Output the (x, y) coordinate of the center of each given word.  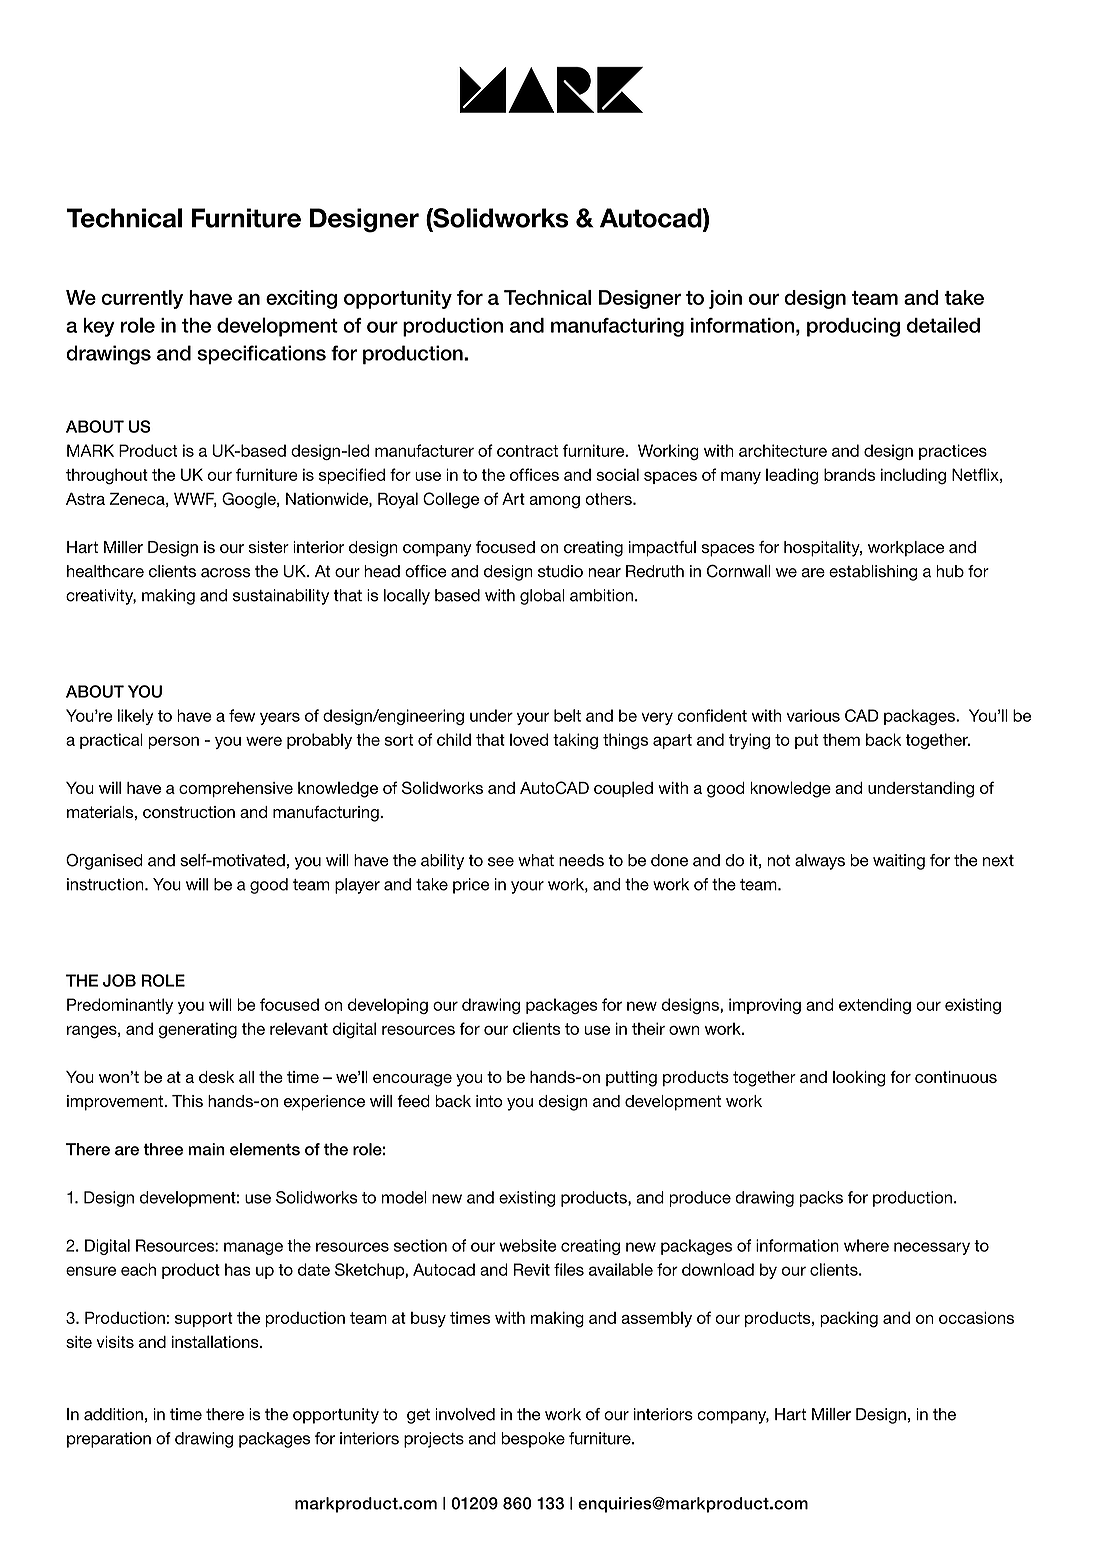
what (536, 860)
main (206, 1149)
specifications (261, 354)
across (225, 573)
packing (849, 1319)
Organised (104, 862)
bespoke (533, 1440)
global (542, 597)
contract (527, 451)
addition (113, 1414)
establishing (873, 573)
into (489, 1101)
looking (859, 1079)
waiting (899, 862)
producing (853, 327)
